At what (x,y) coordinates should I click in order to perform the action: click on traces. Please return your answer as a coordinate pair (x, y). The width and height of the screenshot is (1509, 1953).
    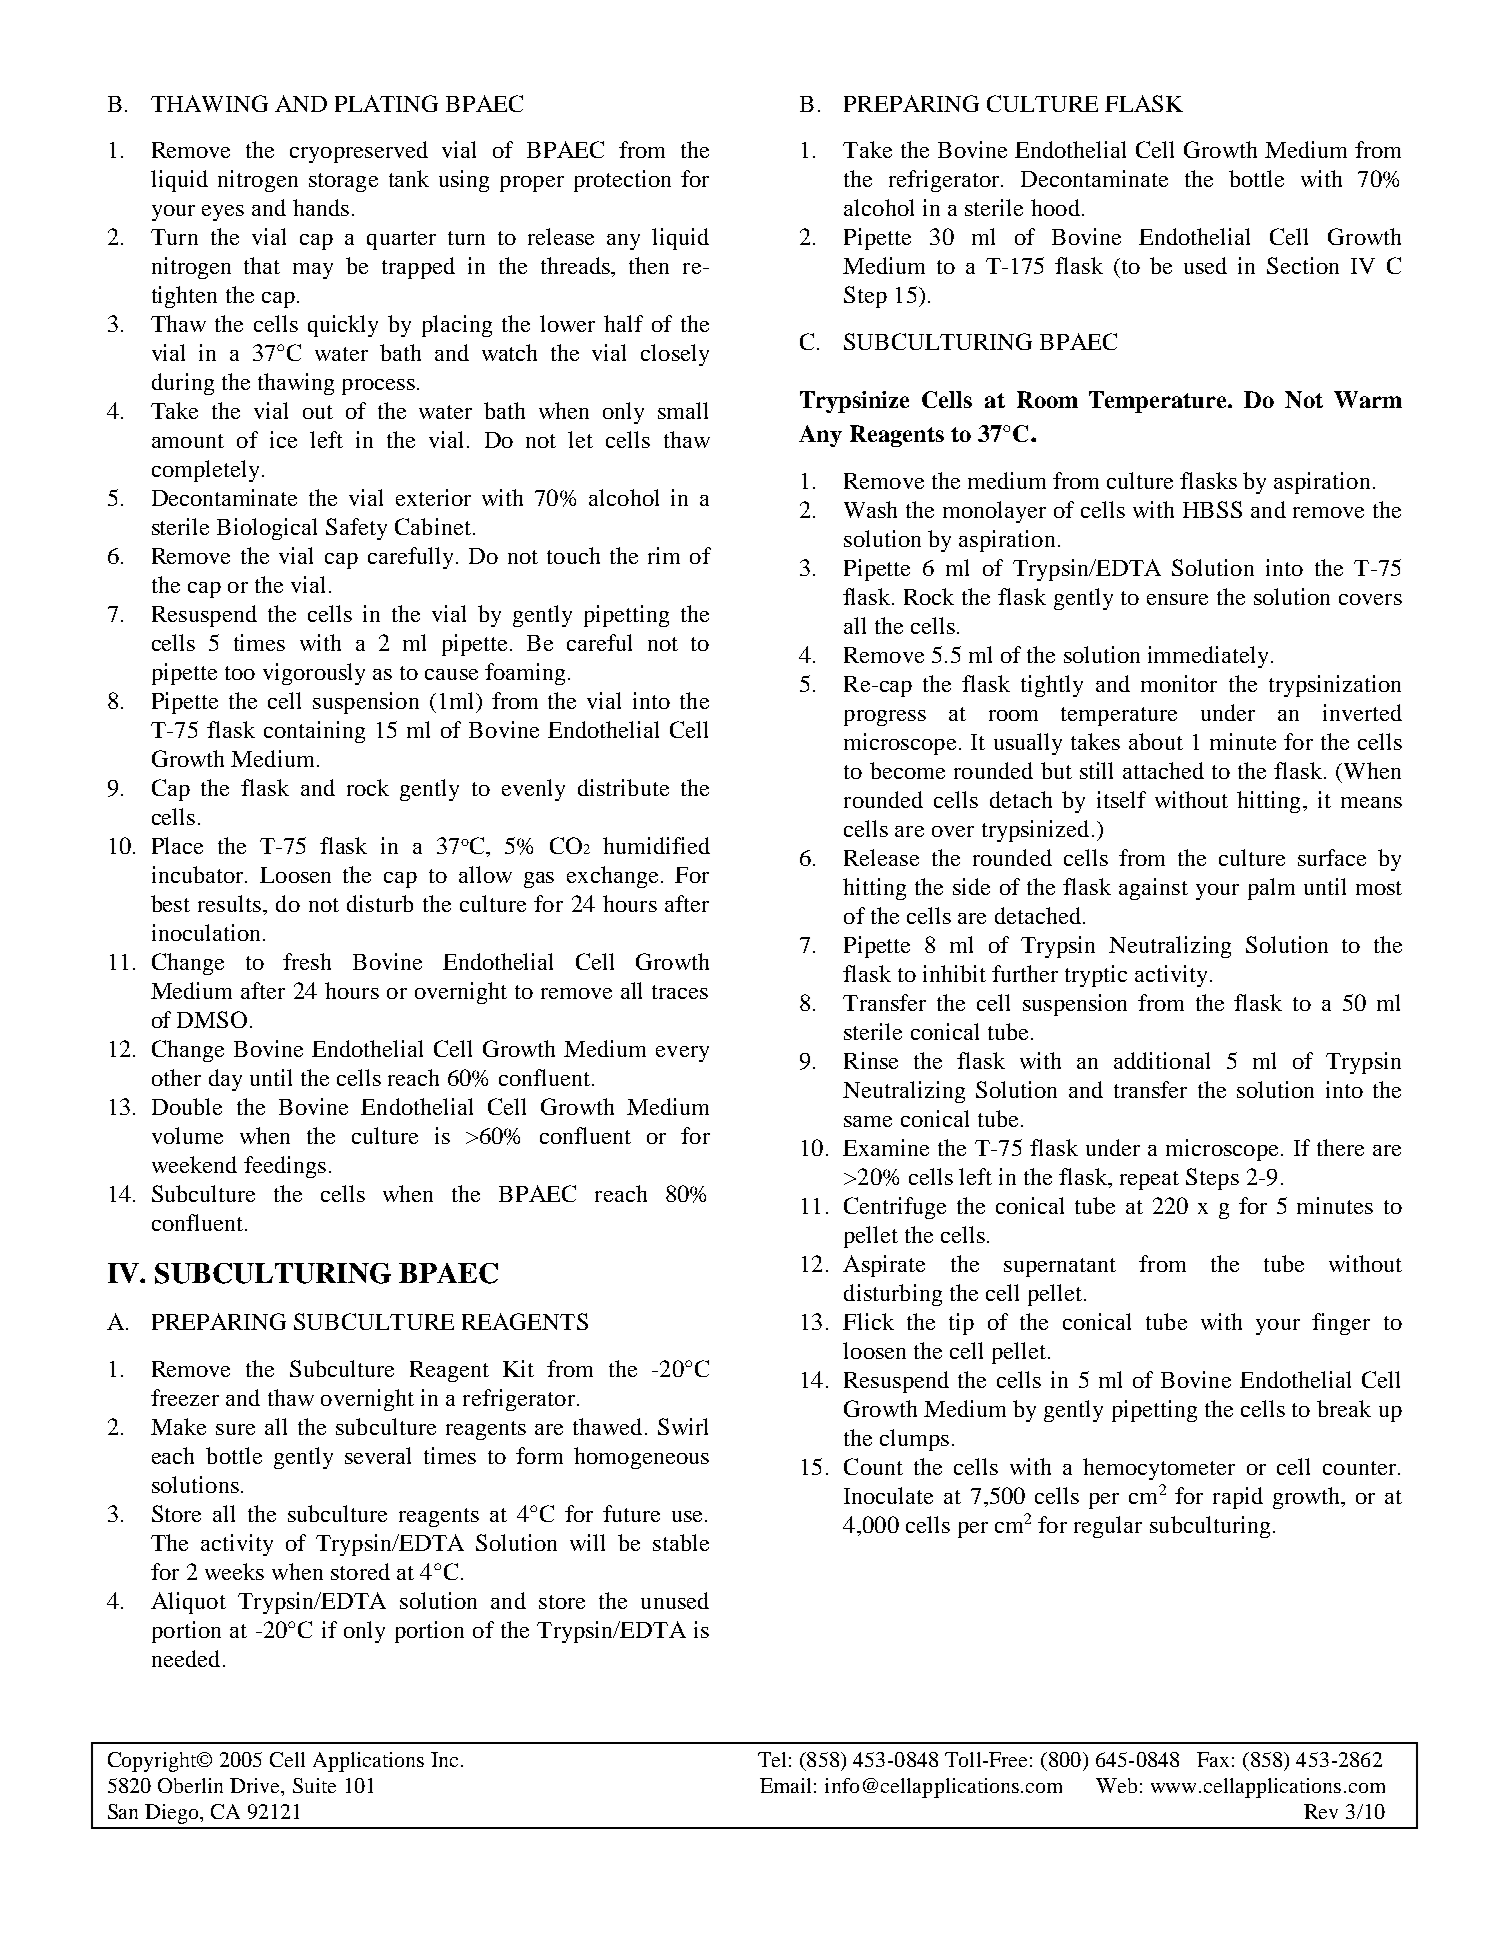
    Looking at the image, I should click on (680, 992).
